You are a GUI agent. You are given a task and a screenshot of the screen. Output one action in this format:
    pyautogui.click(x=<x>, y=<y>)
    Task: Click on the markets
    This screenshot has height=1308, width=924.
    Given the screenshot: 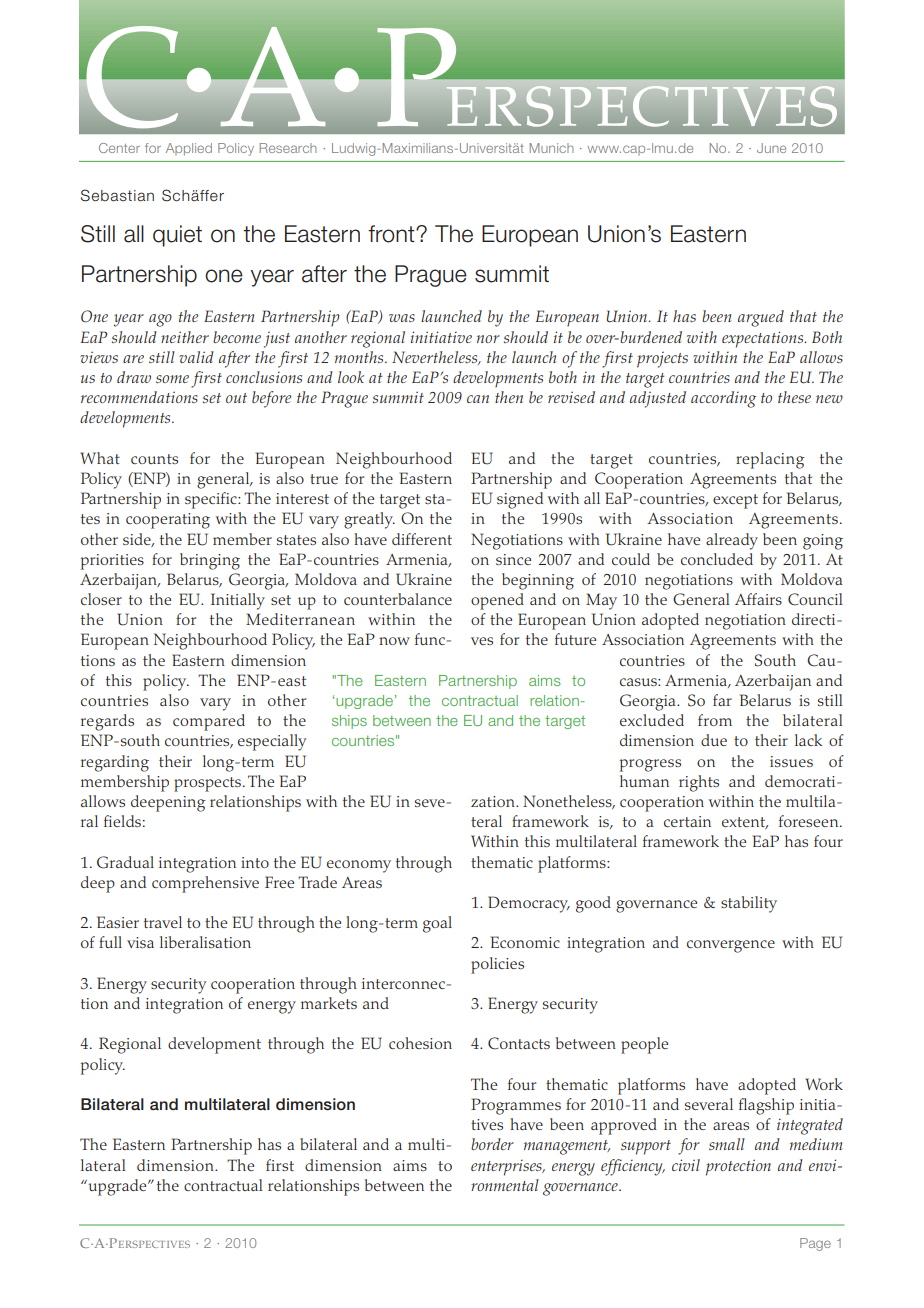 What is the action you would take?
    pyautogui.click(x=329, y=1003)
